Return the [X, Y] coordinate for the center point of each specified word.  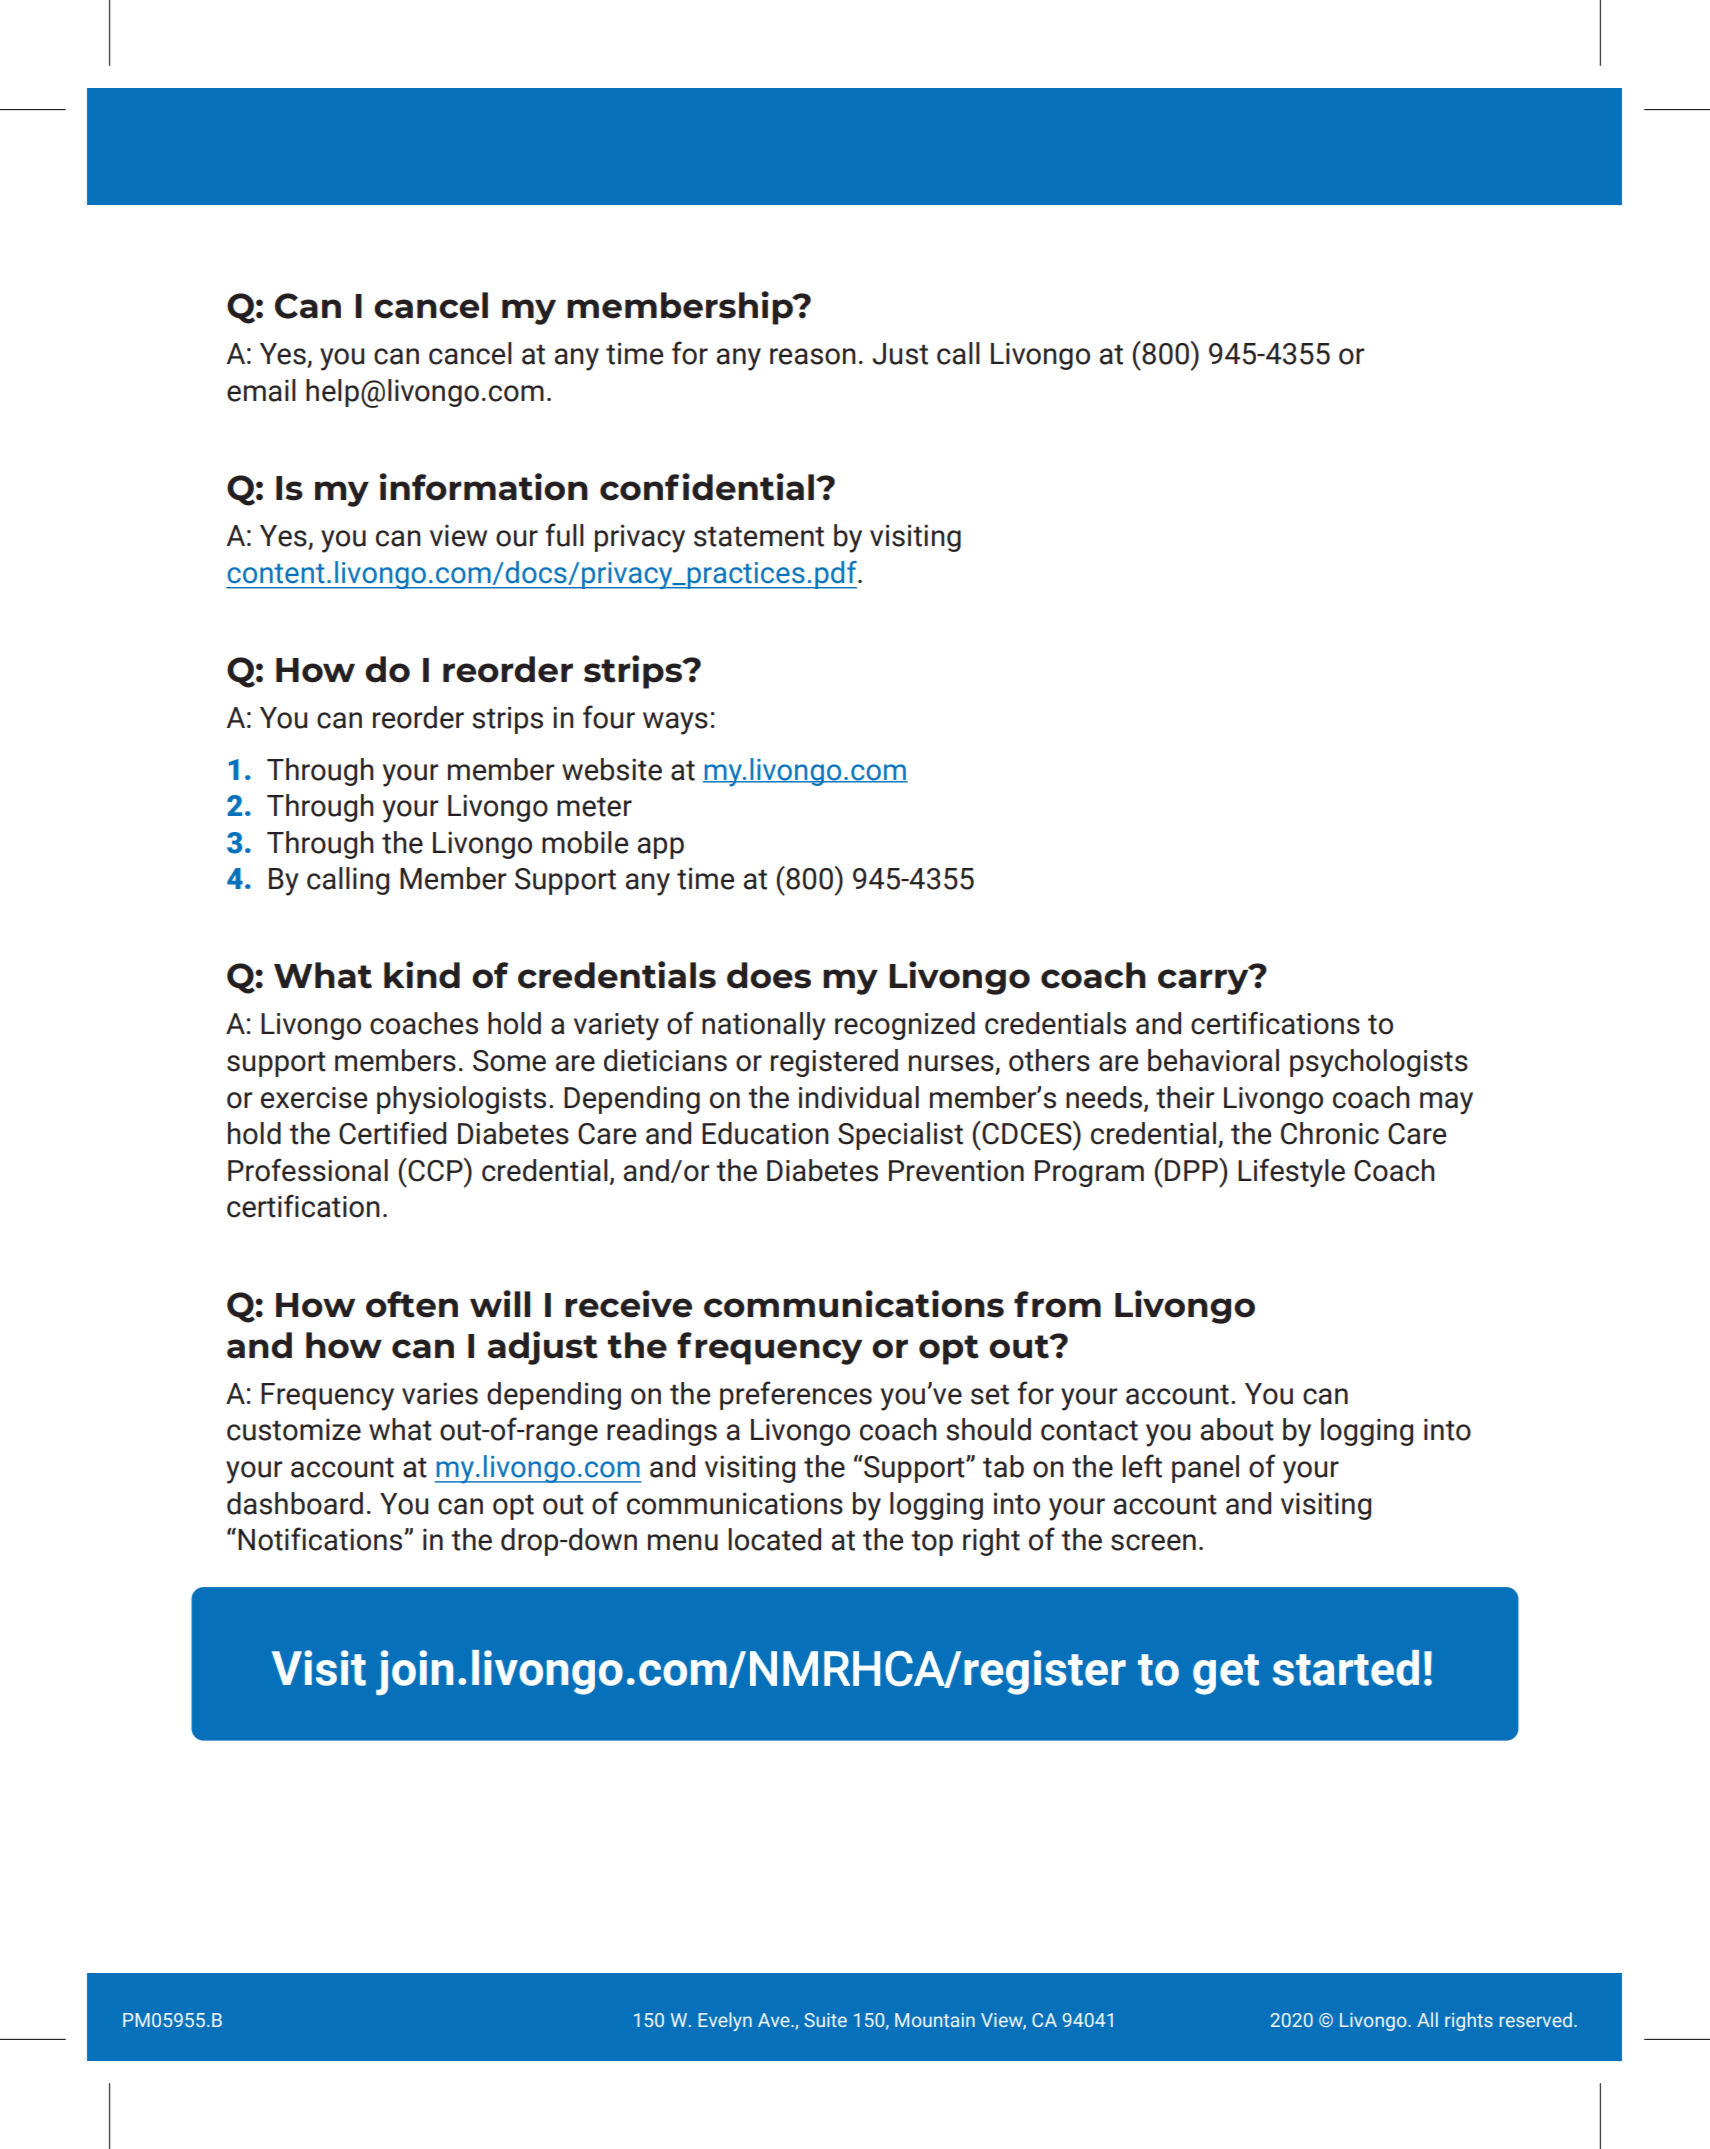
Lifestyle [1291, 1172]
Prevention [956, 1171]
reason [813, 356]
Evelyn [725, 2021]
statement [759, 536]
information [483, 487]
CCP [435, 1170]
